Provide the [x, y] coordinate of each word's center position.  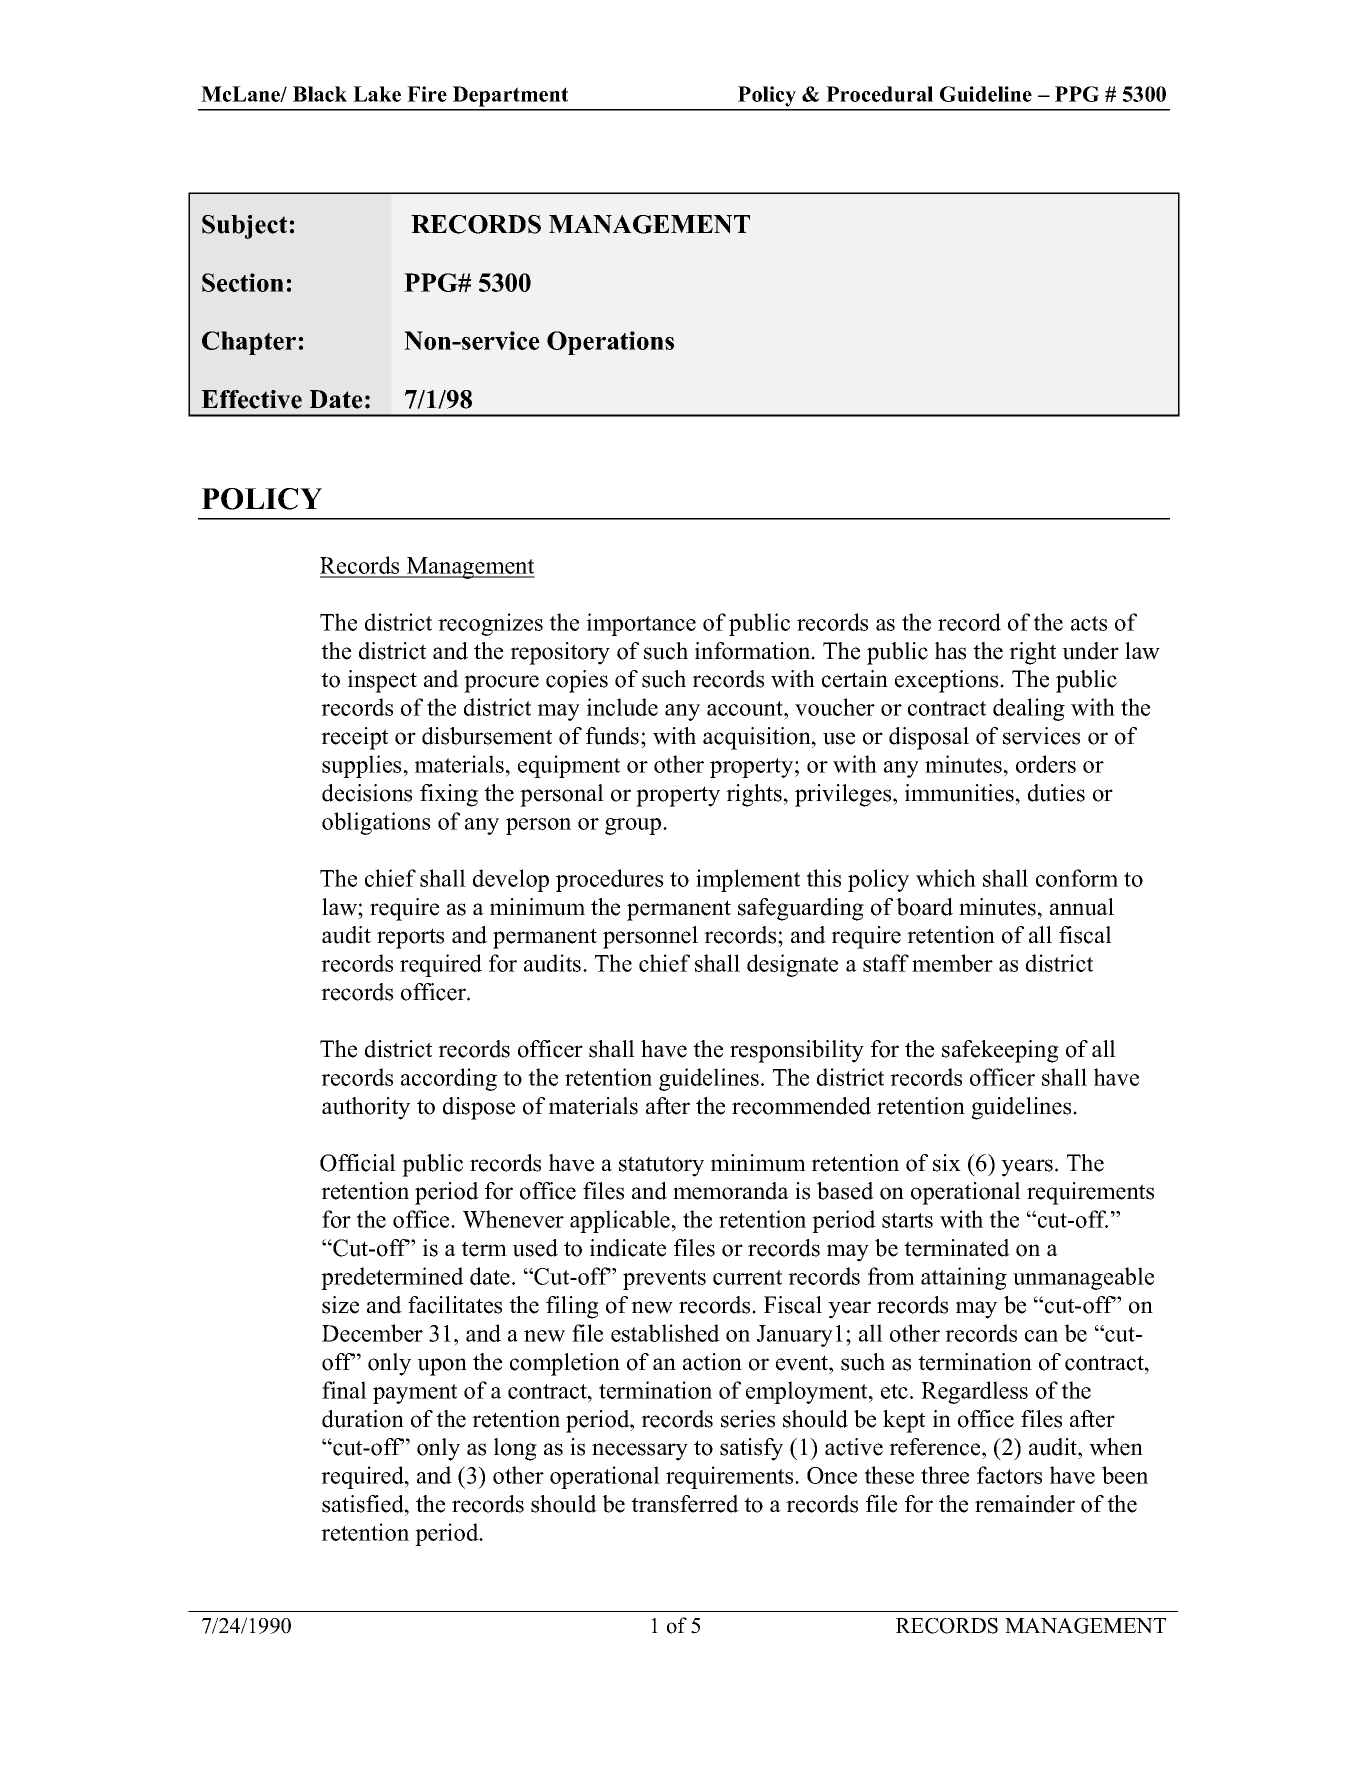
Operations [610, 343]
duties [1056, 793]
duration [363, 1419]
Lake [377, 94]
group [634, 826]
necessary [640, 1452]
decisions [367, 793]
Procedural [879, 94]
